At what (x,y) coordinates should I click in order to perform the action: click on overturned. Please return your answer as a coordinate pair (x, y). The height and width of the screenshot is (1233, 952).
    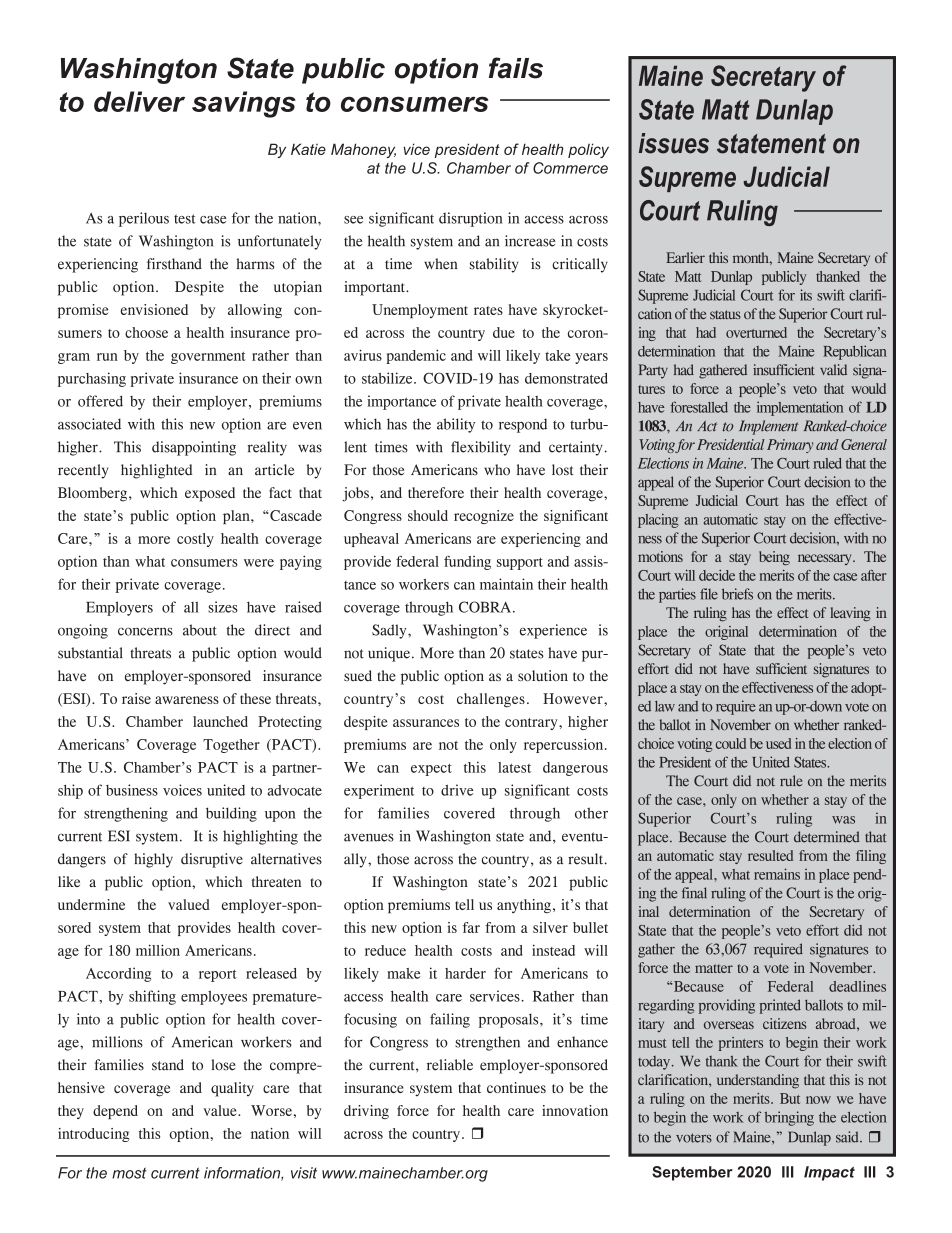
    Looking at the image, I should click on (756, 332).
